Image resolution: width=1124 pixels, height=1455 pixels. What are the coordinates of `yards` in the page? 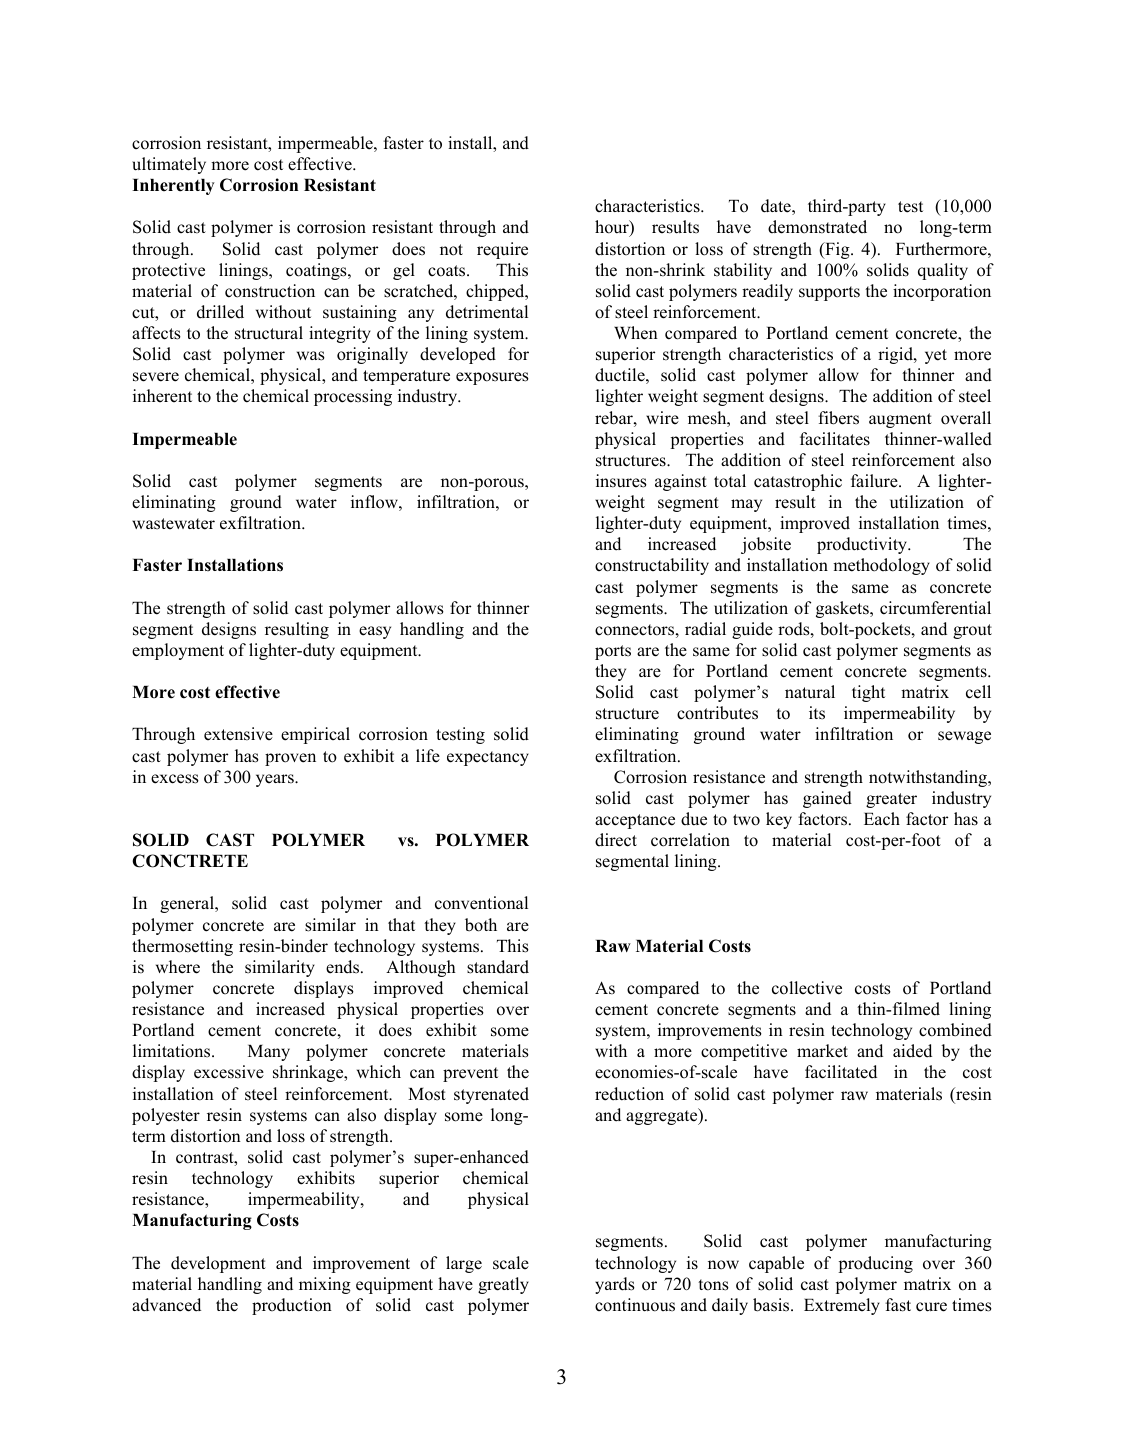 It's located at (615, 1285).
